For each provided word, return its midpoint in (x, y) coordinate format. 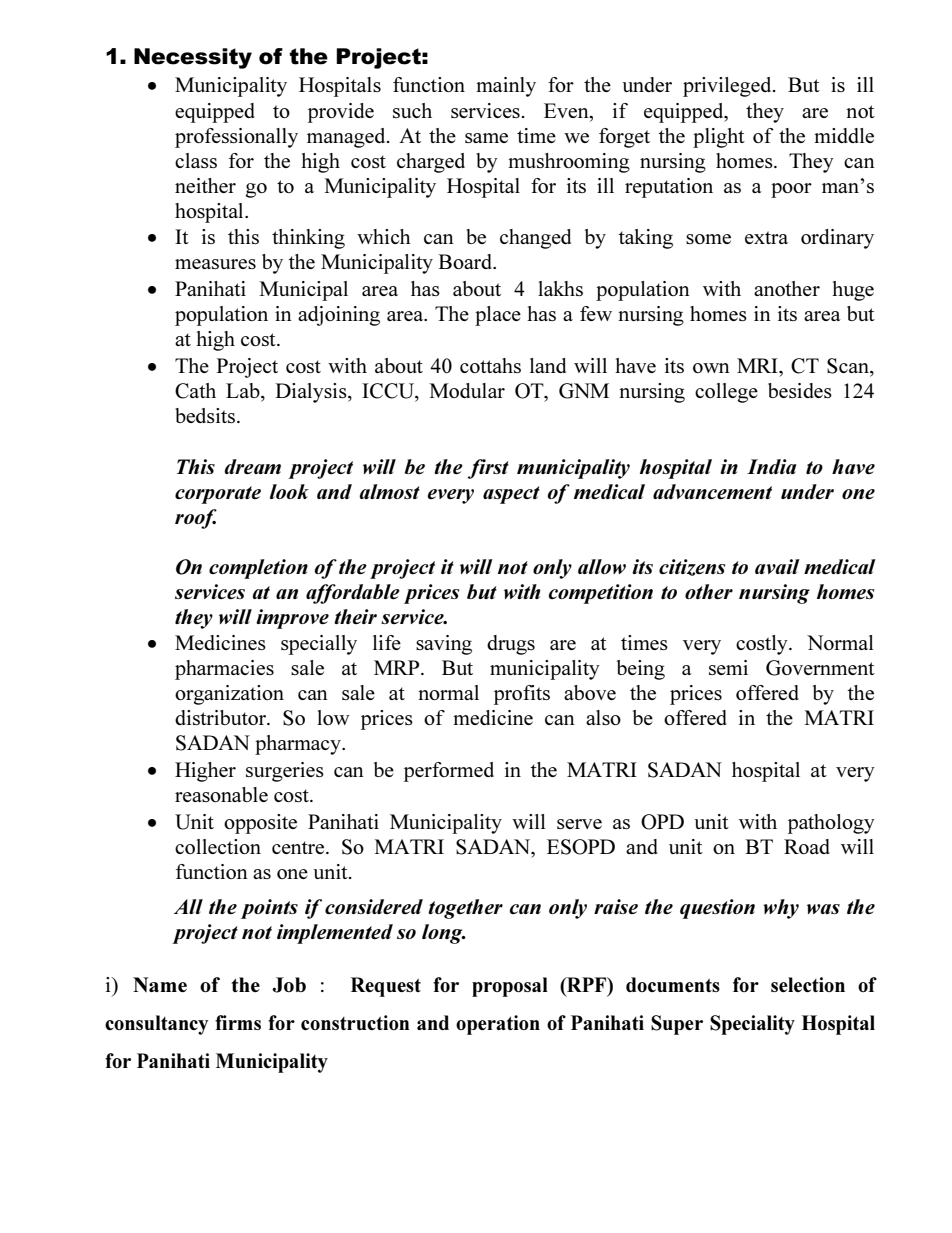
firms (238, 1022)
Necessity (193, 58)
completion (258, 569)
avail (777, 566)
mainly (506, 87)
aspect (511, 495)
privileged (728, 87)
